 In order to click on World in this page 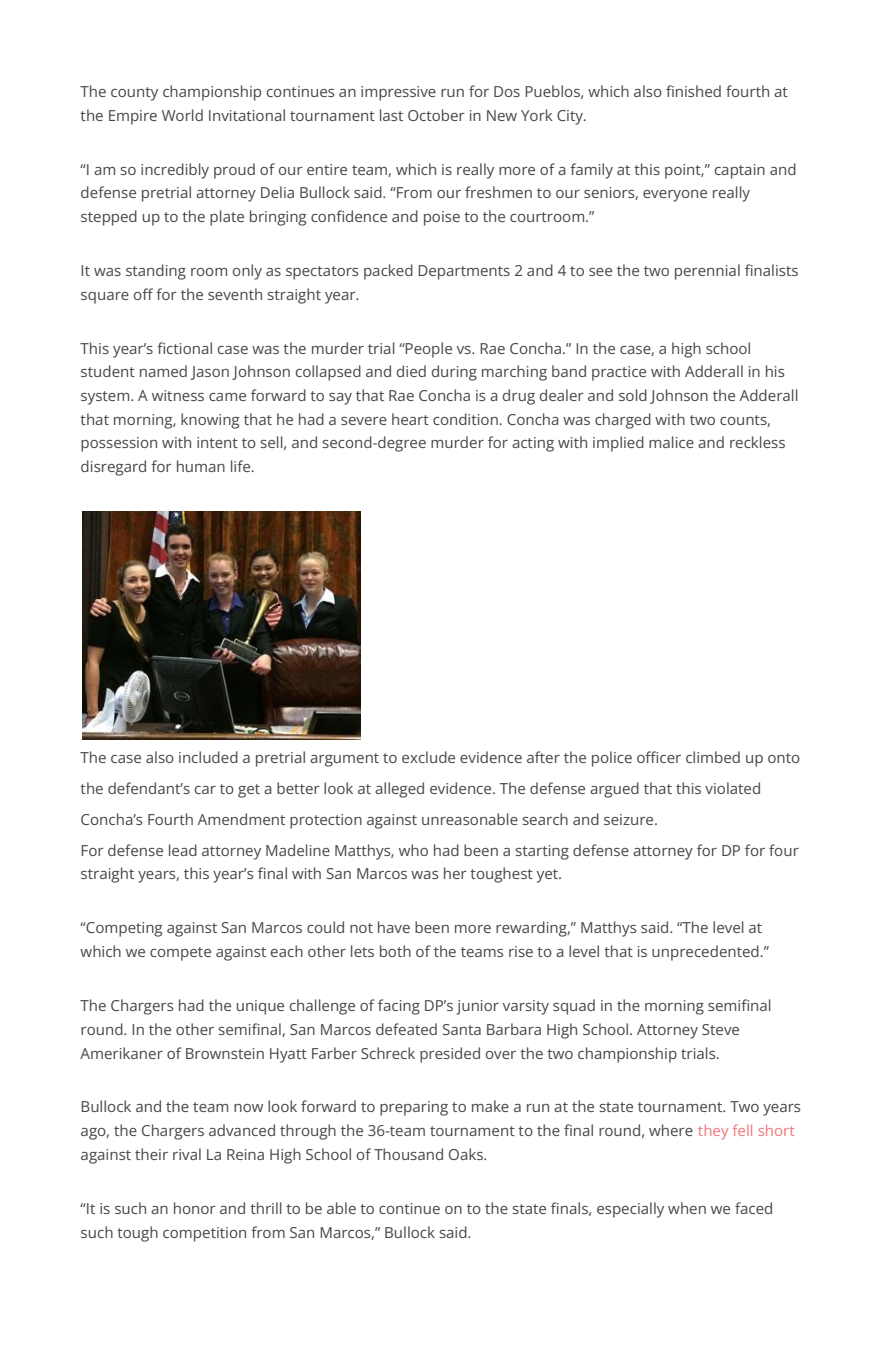, I will do `click(182, 115)`.
